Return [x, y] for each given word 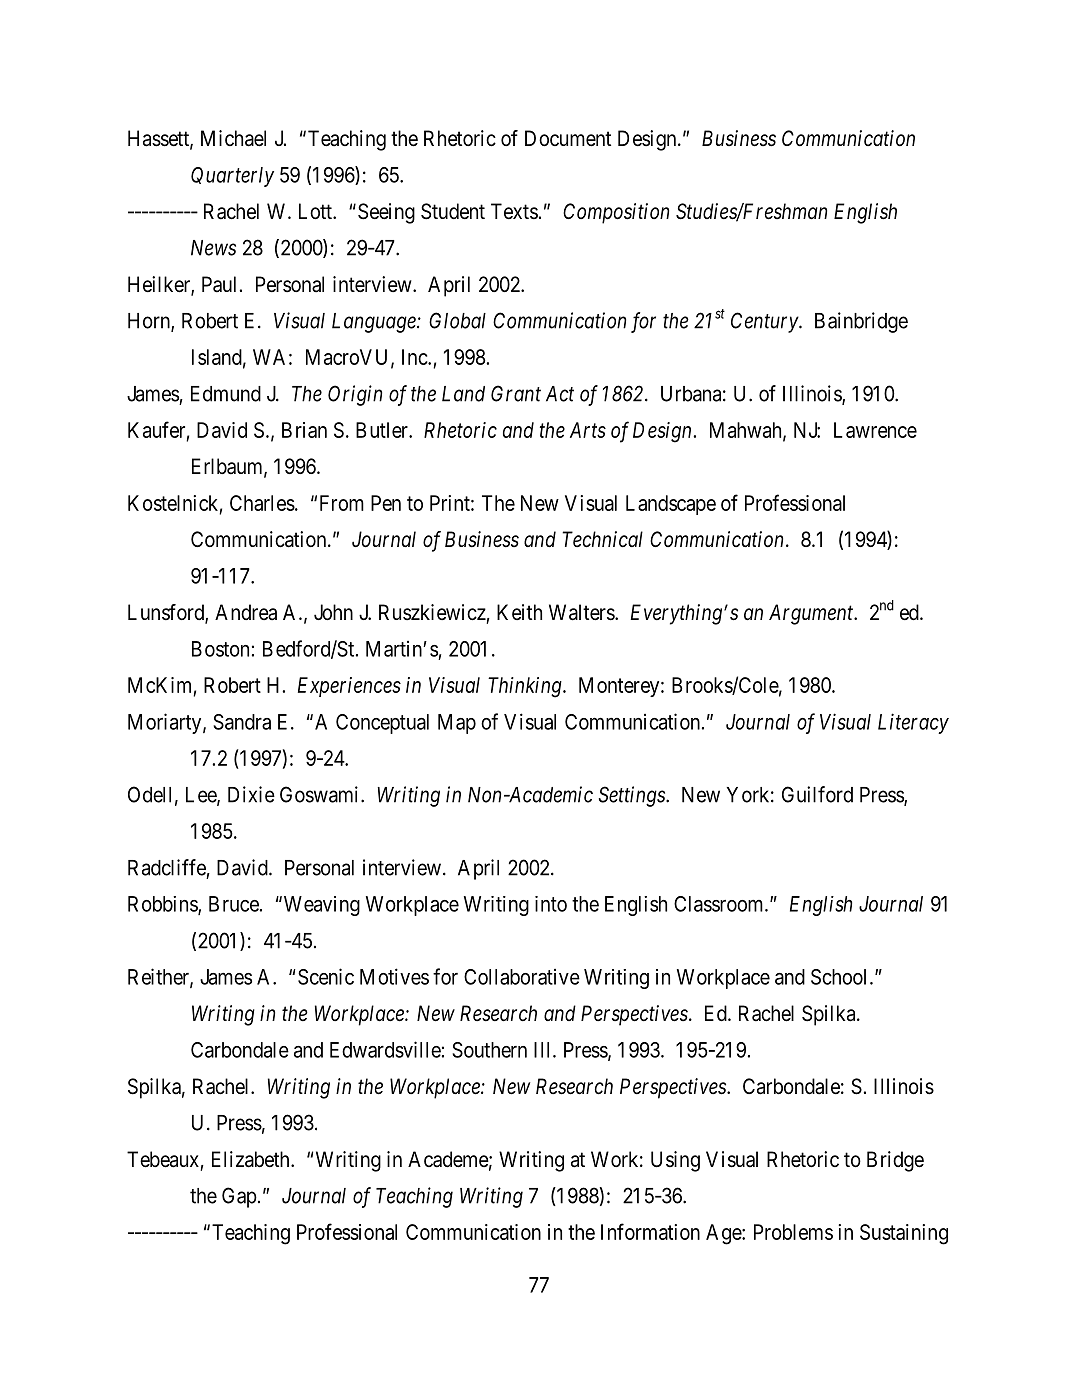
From [342, 503]
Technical [602, 539]
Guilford [817, 794]
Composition [616, 213]
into [551, 904]
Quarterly [232, 177]
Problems [793, 1232]
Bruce [234, 904]
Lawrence [875, 430]
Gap [239, 1197]
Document [568, 138]
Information [650, 1231]
